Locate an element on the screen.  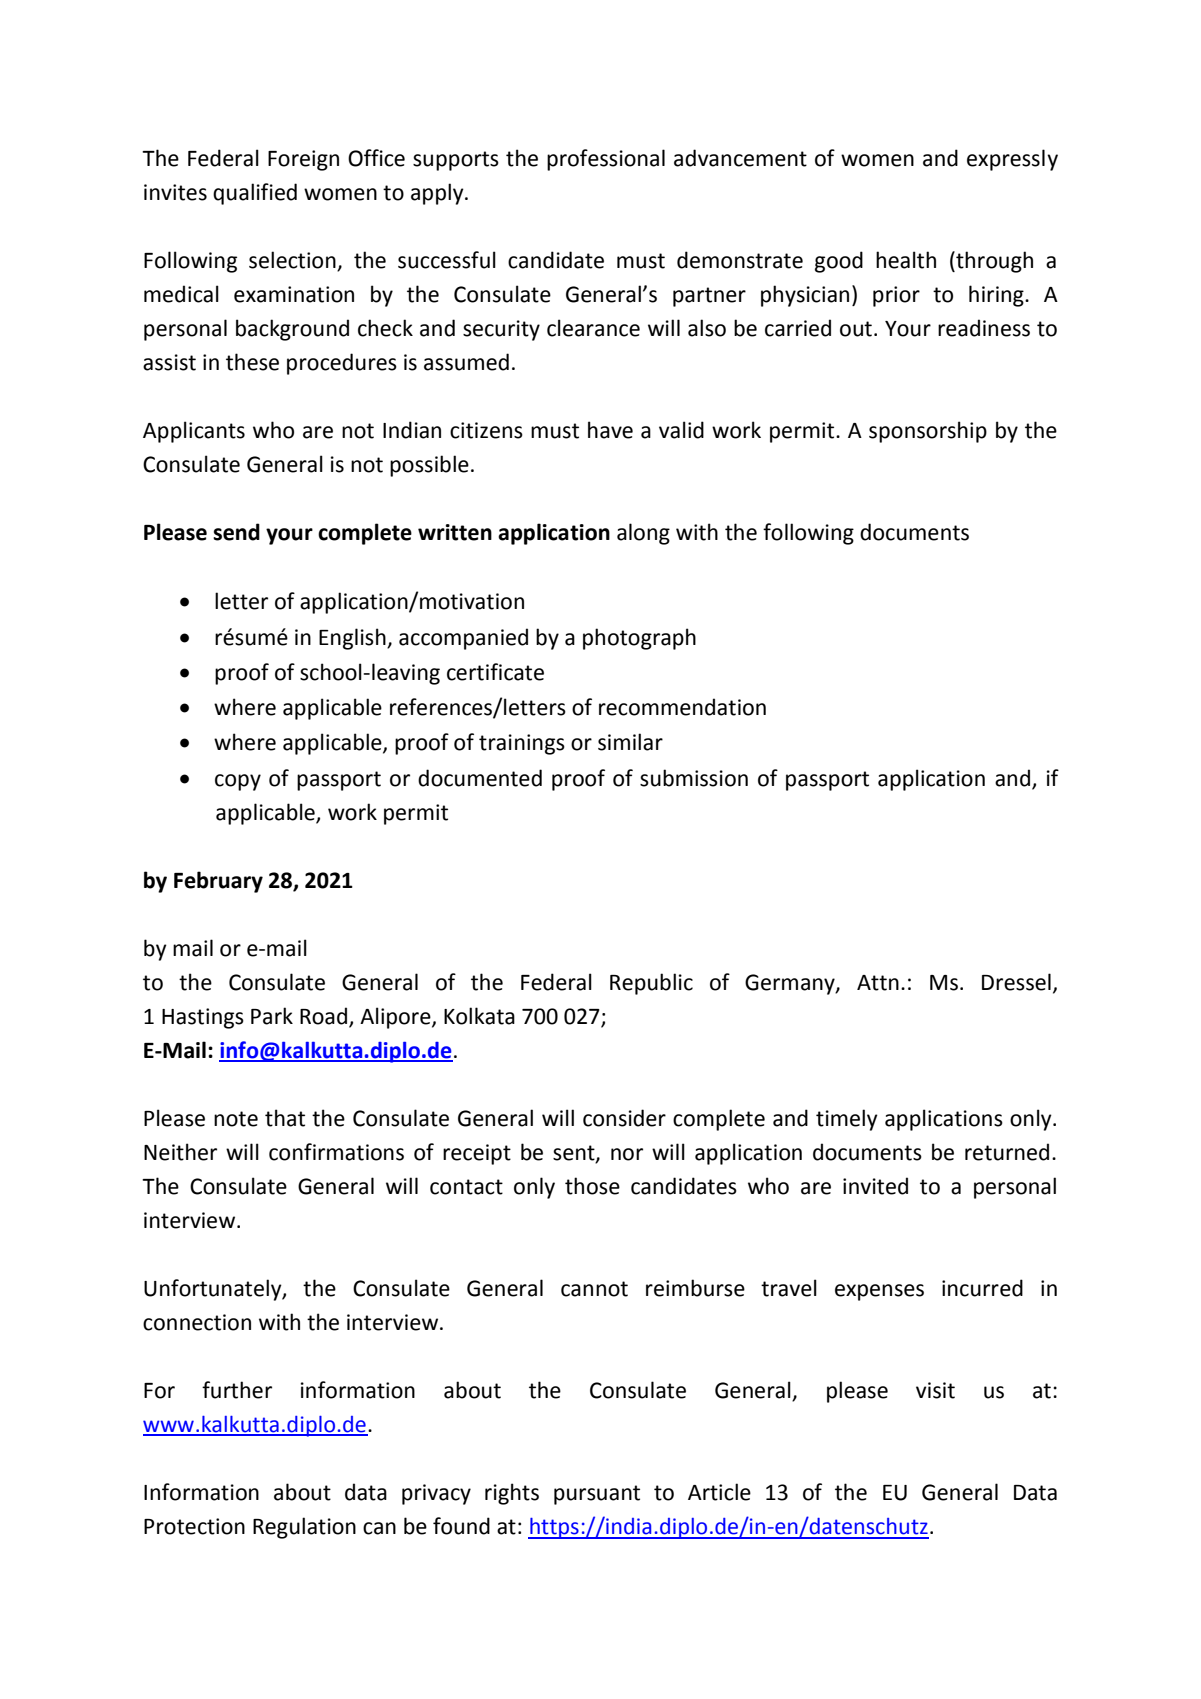
Regulation is located at coordinates (304, 1528).
